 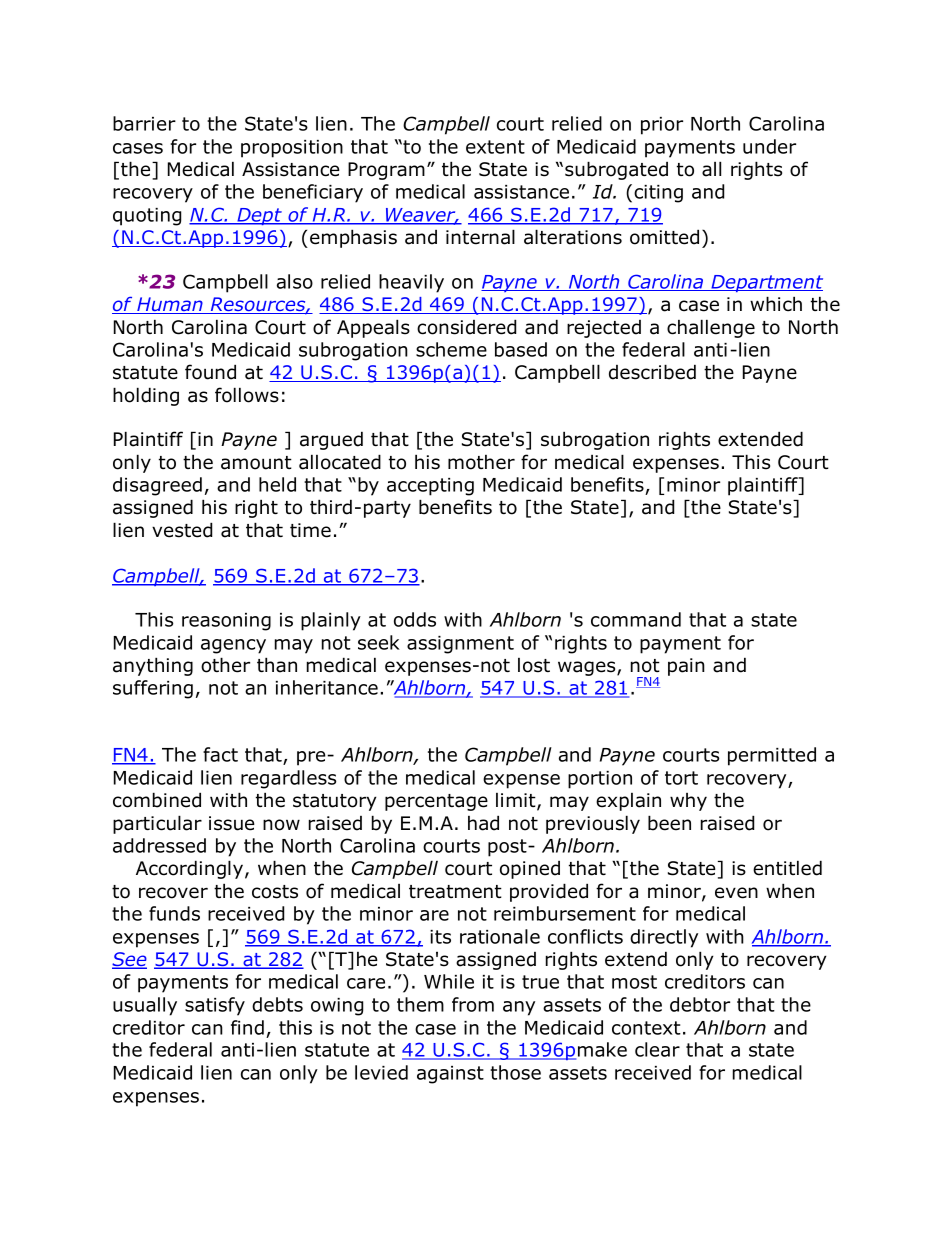 What do you see at coordinates (495, 147) in the screenshot?
I see `extent` at bounding box center [495, 147].
